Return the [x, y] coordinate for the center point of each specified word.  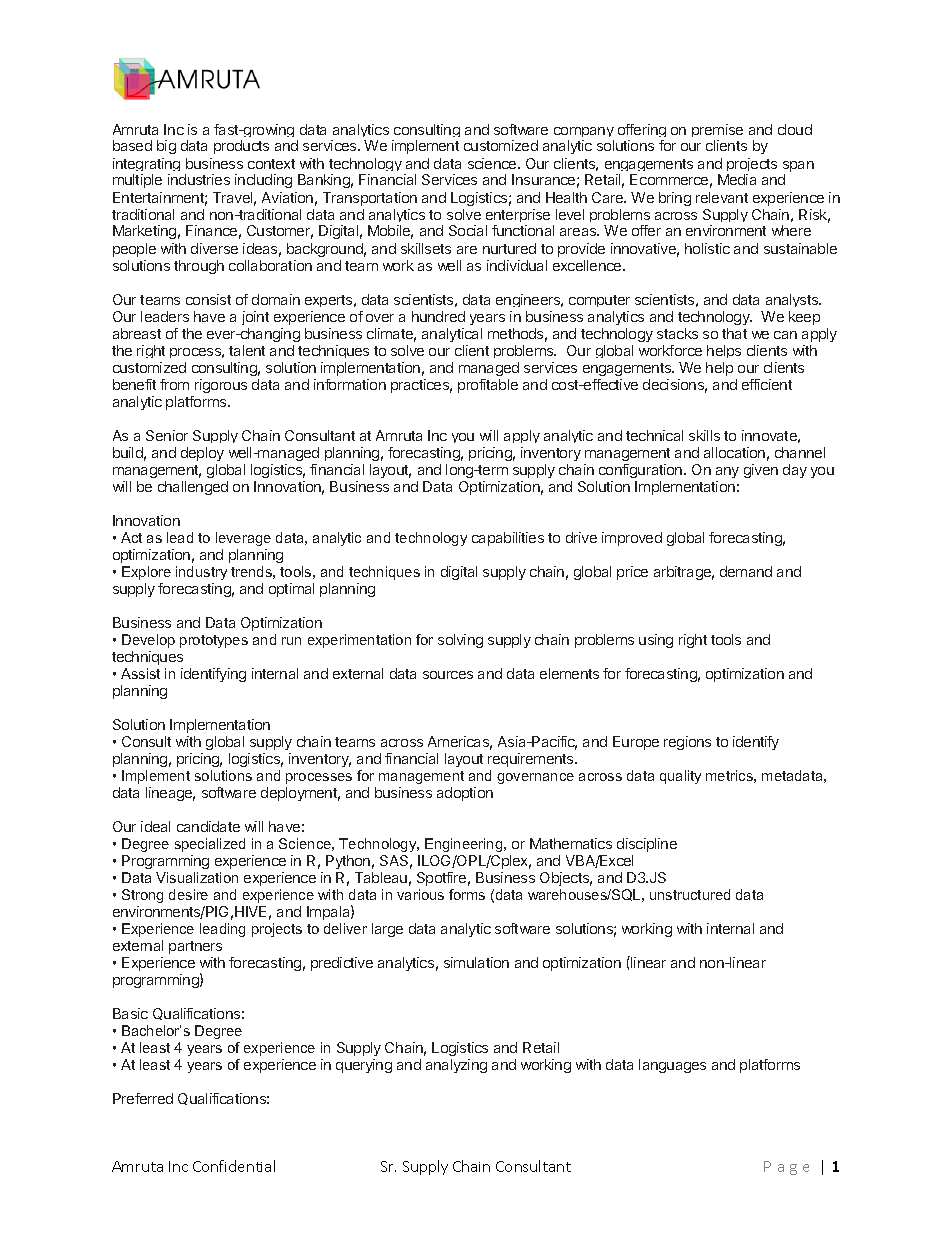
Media [737, 179]
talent [247, 350]
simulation [476, 962]
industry [201, 573]
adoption [465, 794]
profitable [488, 386]
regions [687, 743]
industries [199, 179]
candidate [208, 826]
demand [746, 571]
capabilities [508, 539]
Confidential [234, 1166]
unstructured [690, 894]
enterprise [518, 217]
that [734, 333]
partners [195, 947]
